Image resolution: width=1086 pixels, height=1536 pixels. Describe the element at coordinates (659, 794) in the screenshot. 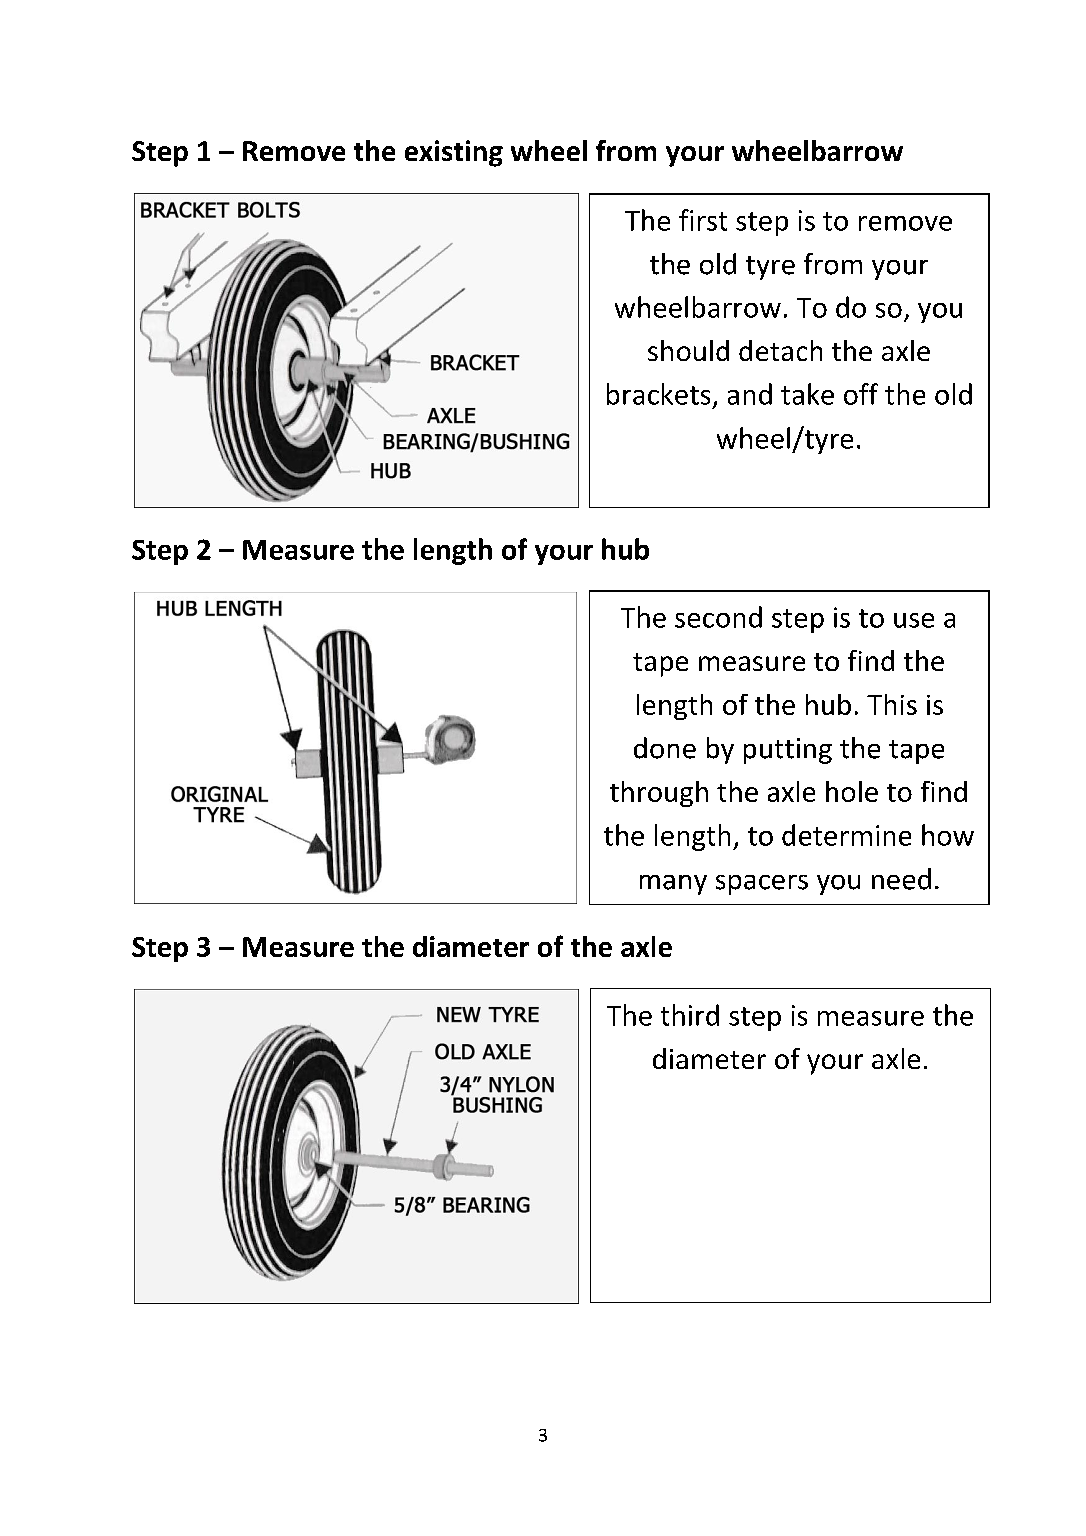

I see `through` at that location.
